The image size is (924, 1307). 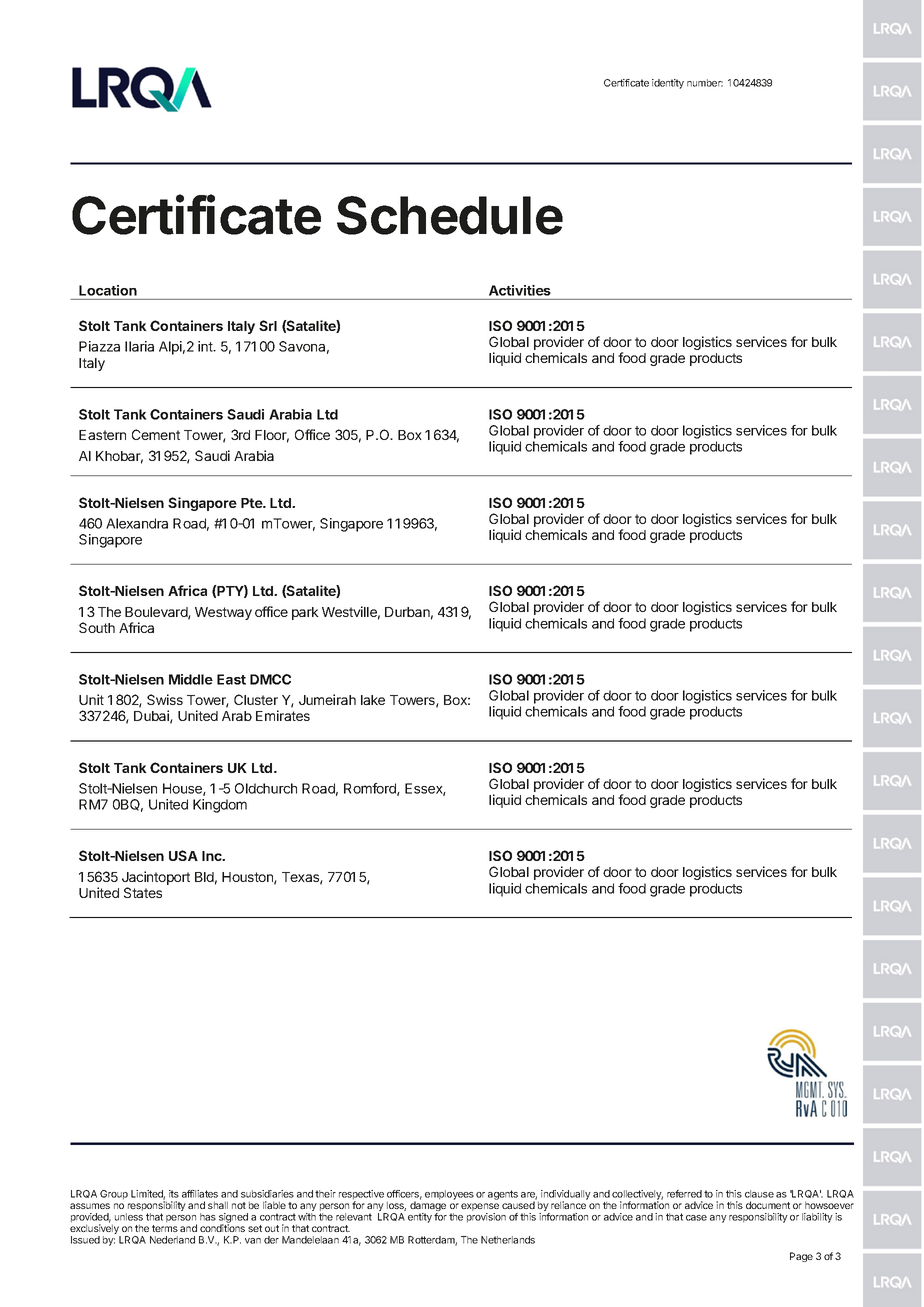 What do you see at coordinates (520, 290) in the screenshot?
I see `Activities` at bounding box center [520, 290].
